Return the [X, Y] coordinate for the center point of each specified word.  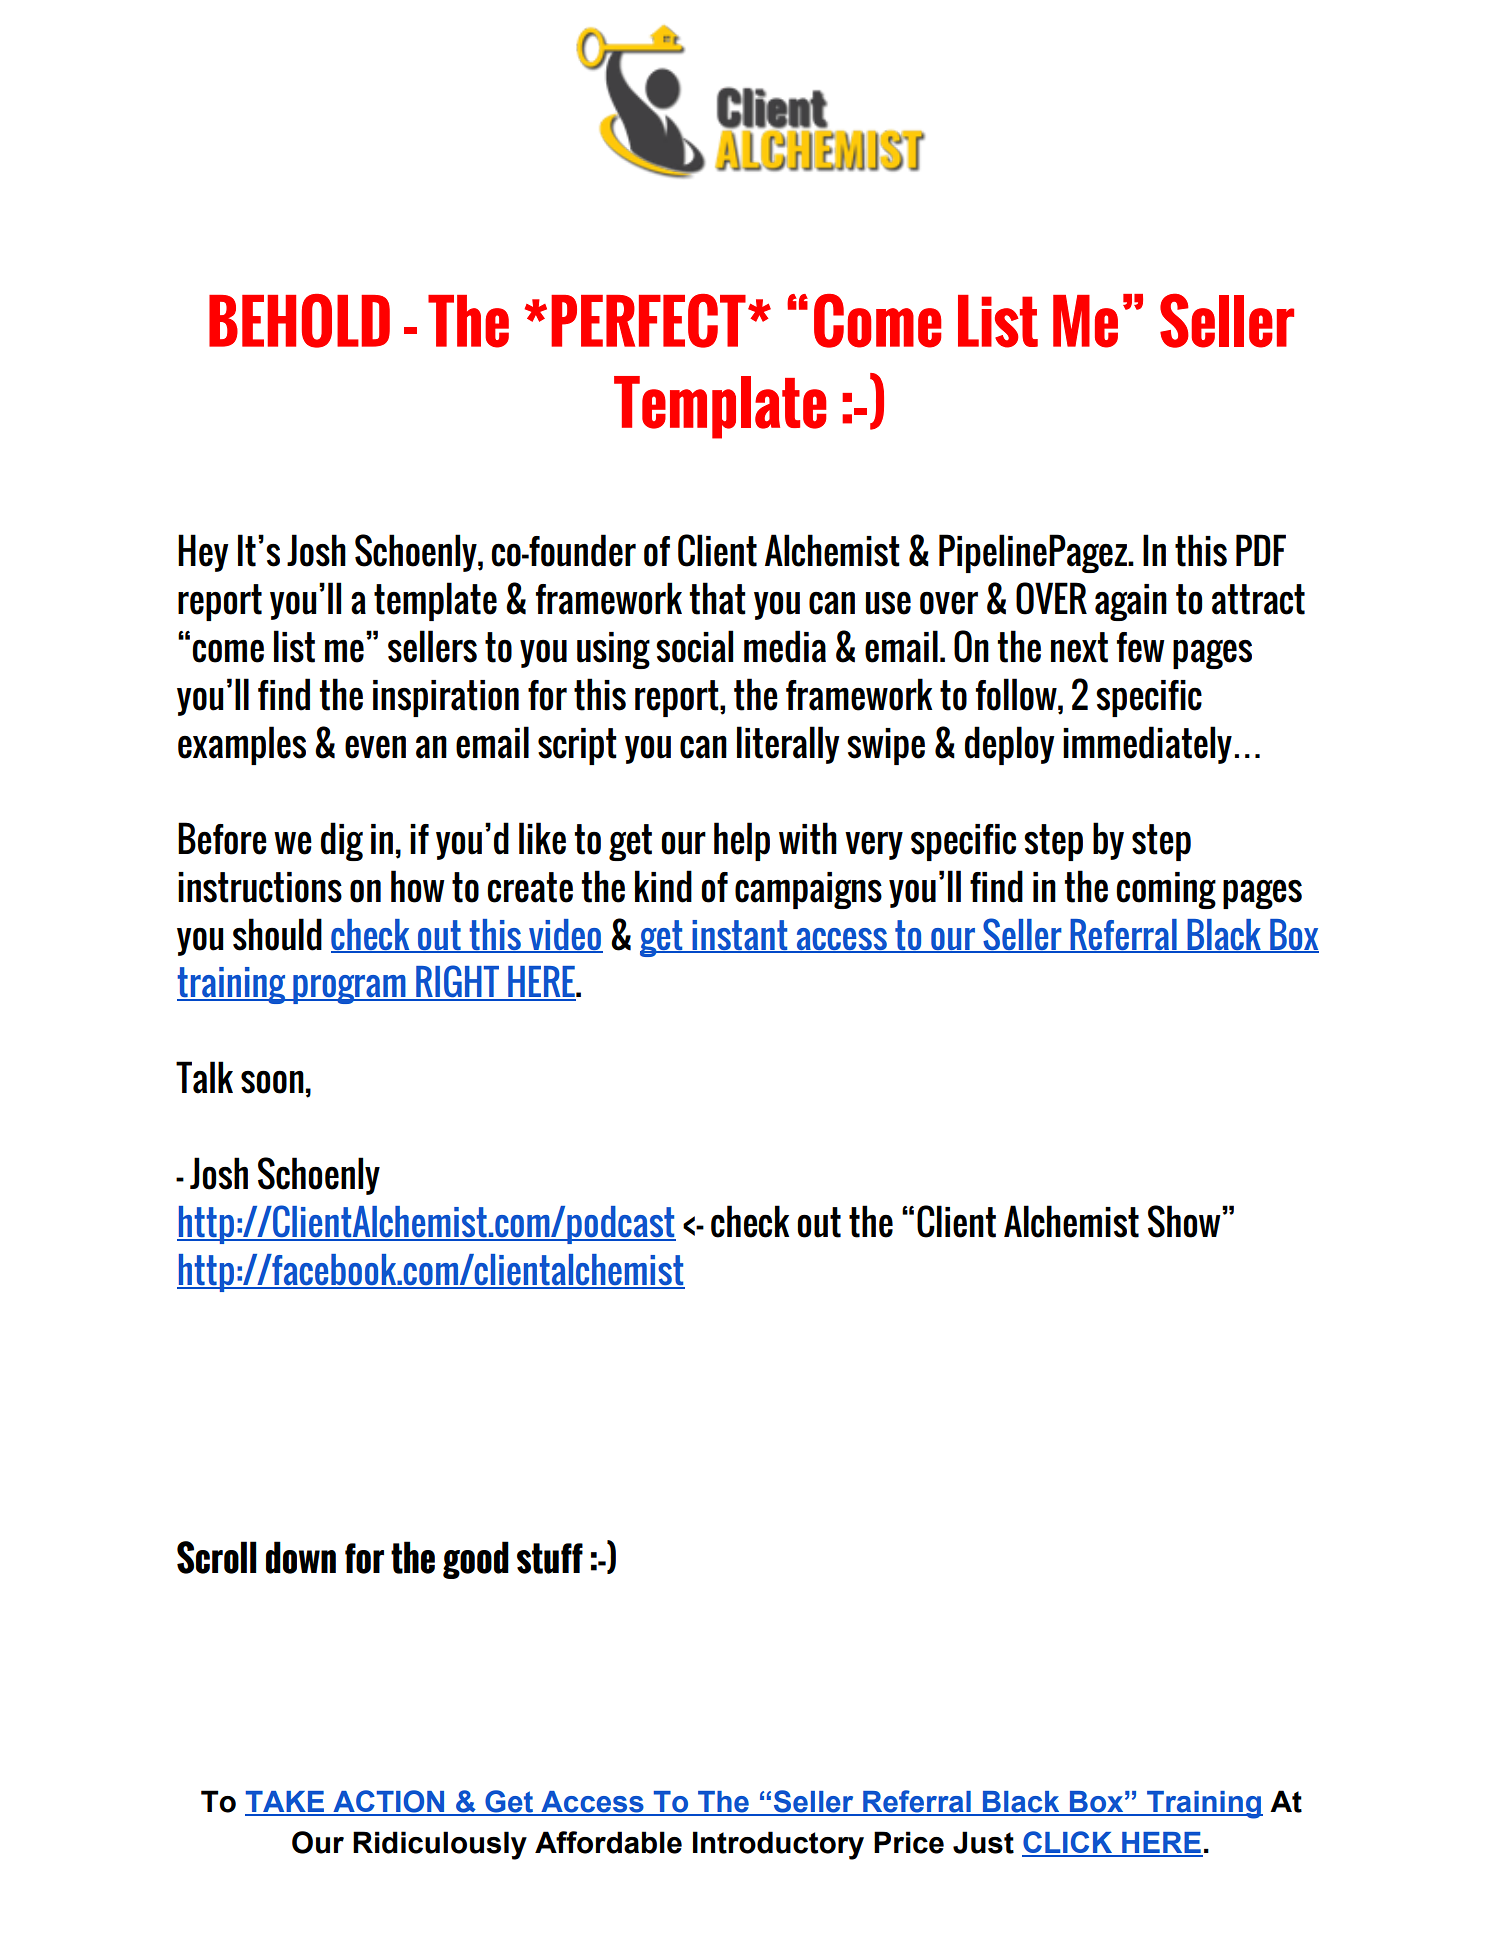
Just [983, 1842]
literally [788, 745]
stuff [550, 1558]
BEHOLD [299, 321]
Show [1185, 1221]
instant [740, 936]
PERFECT [648, 321]
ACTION [389, 1802]
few [1141, 647]
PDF [1261, 550]
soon [272, 1082]
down [301, 1557]
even [375, 747]
